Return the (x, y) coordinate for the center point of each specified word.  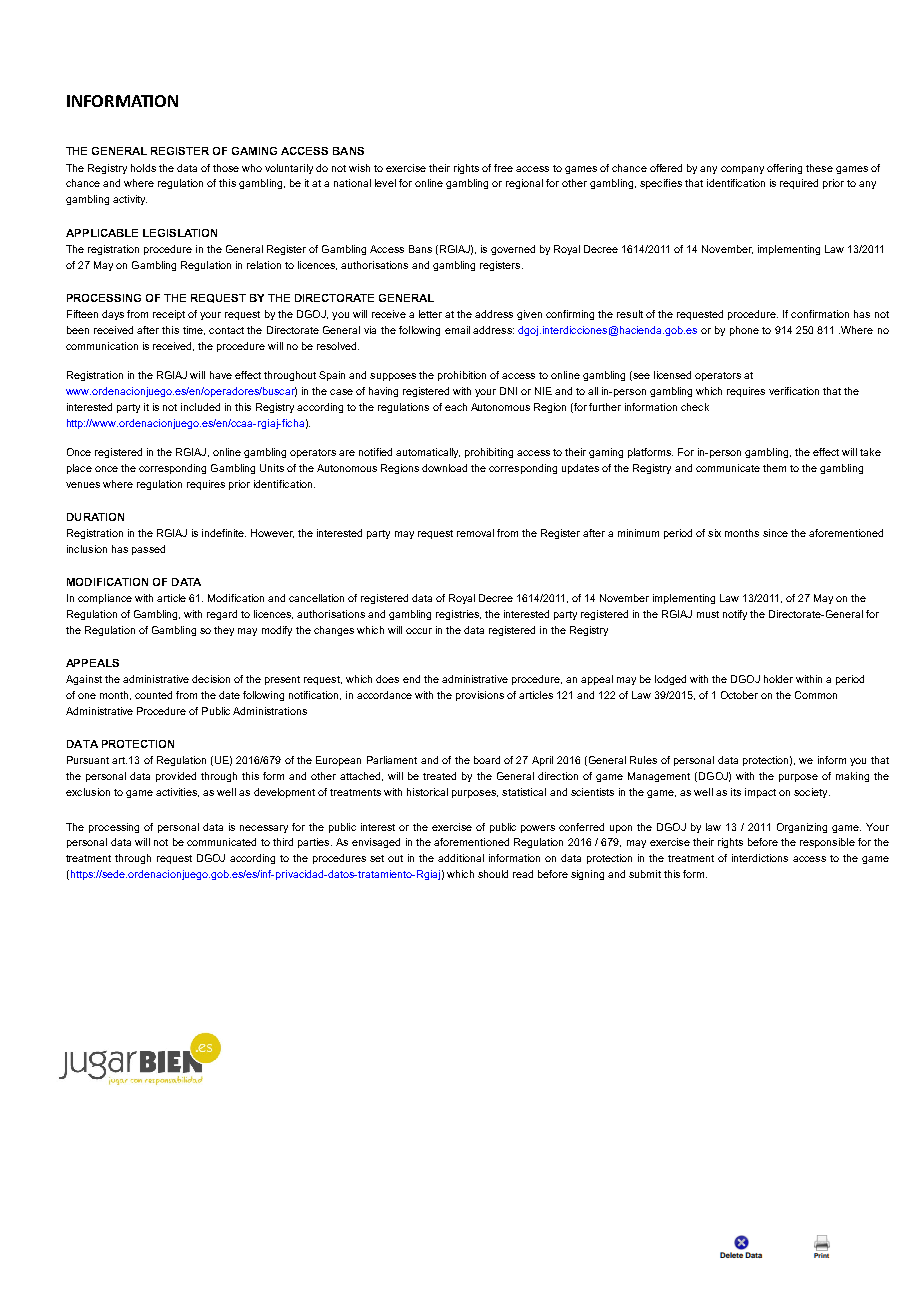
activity (130, 200)
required (799, 184)
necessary (264, 829)
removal (475, 533)
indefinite (224, 533)
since (775, 533)
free (503, 168)
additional (461, 858)
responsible (827, 843)
